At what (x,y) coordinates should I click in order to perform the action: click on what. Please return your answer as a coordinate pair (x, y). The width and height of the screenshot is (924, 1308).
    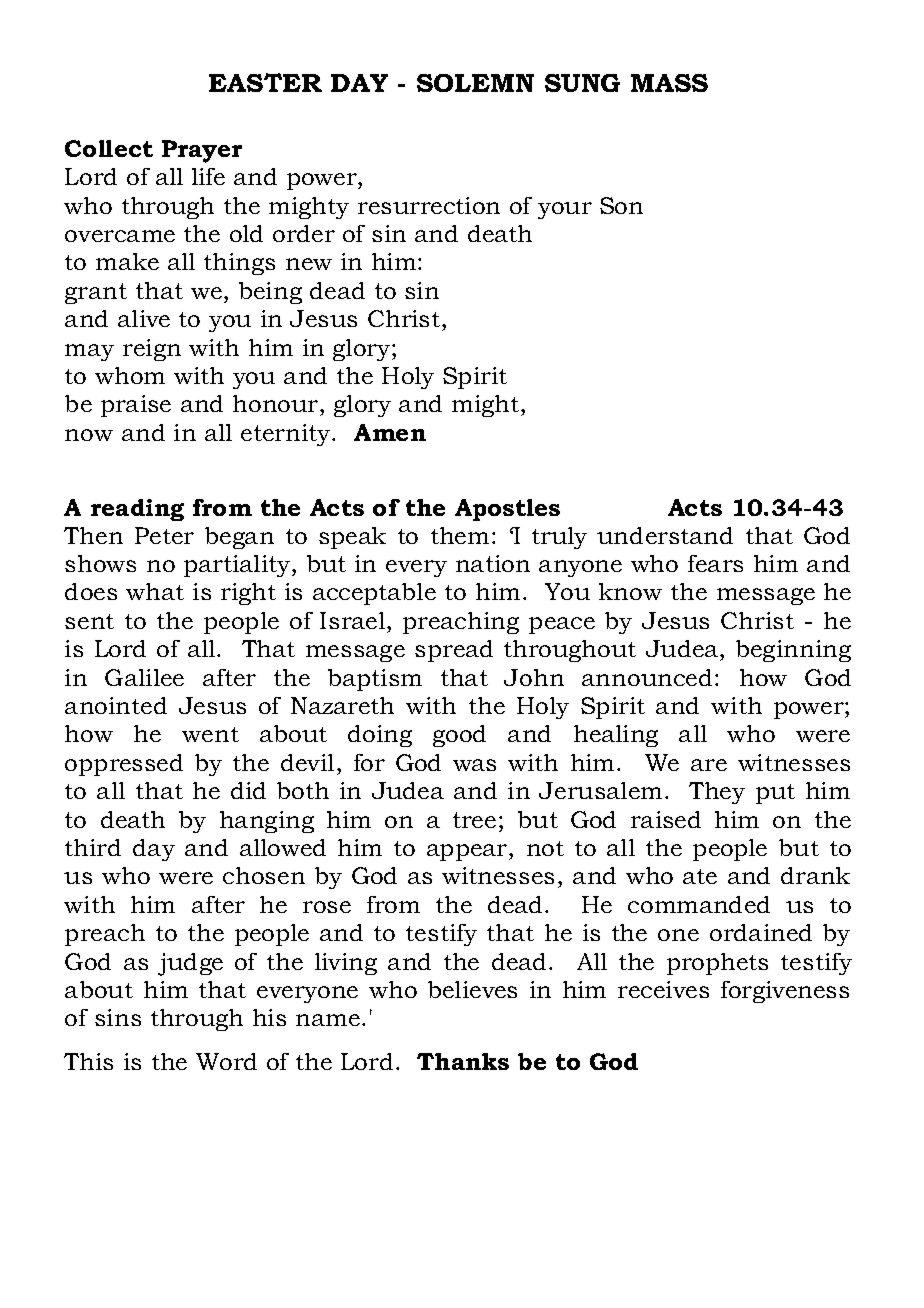
    Looking at the image, I should click on (155, 591).
